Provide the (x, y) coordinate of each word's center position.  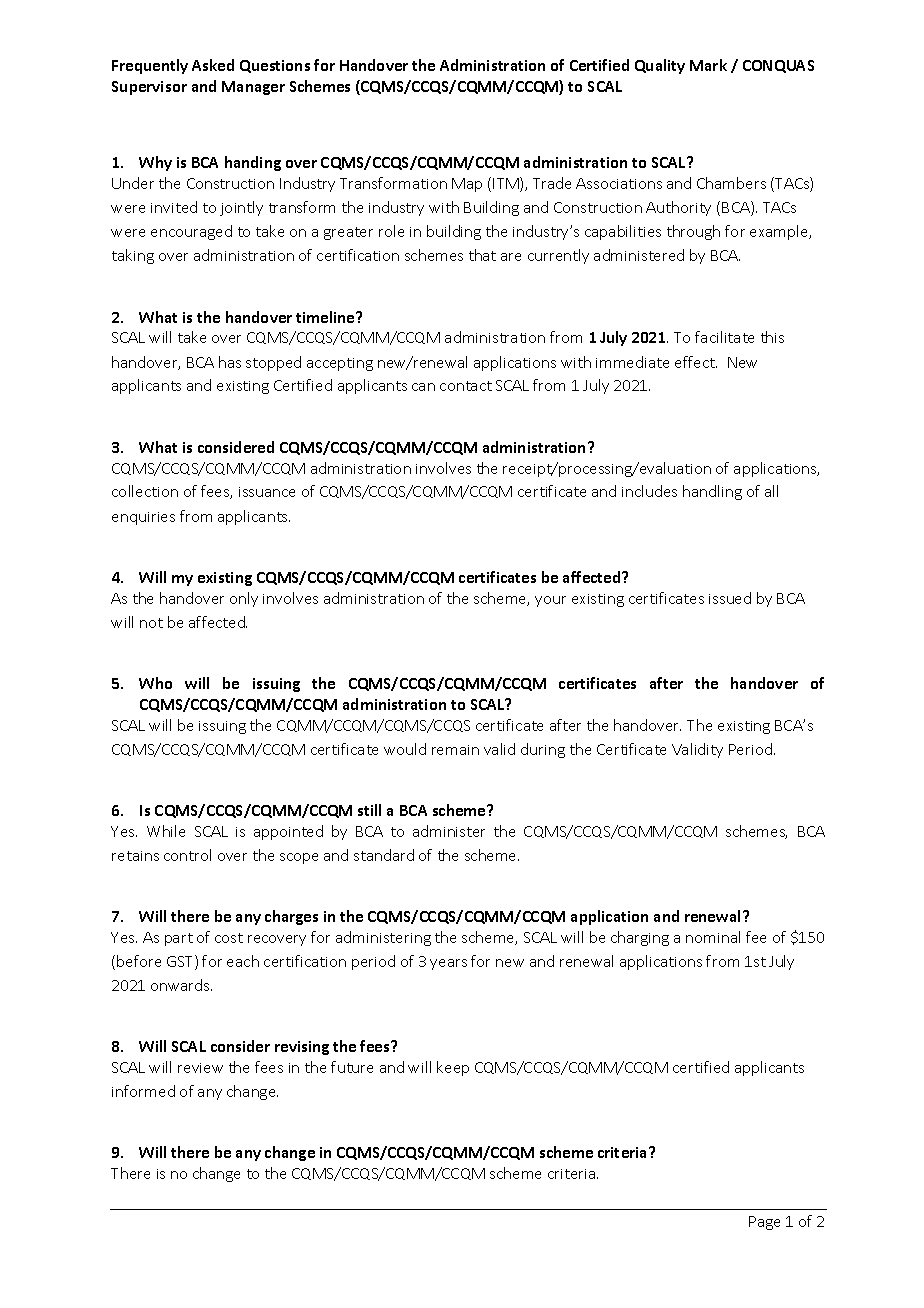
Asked (213, 65)
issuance (267, 492)
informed (143, 1091)
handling (712, 492)
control (187, 855)
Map (467, 185)
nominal (713, 937)
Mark (708, 65)
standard (384, 855)
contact (466, 386)
